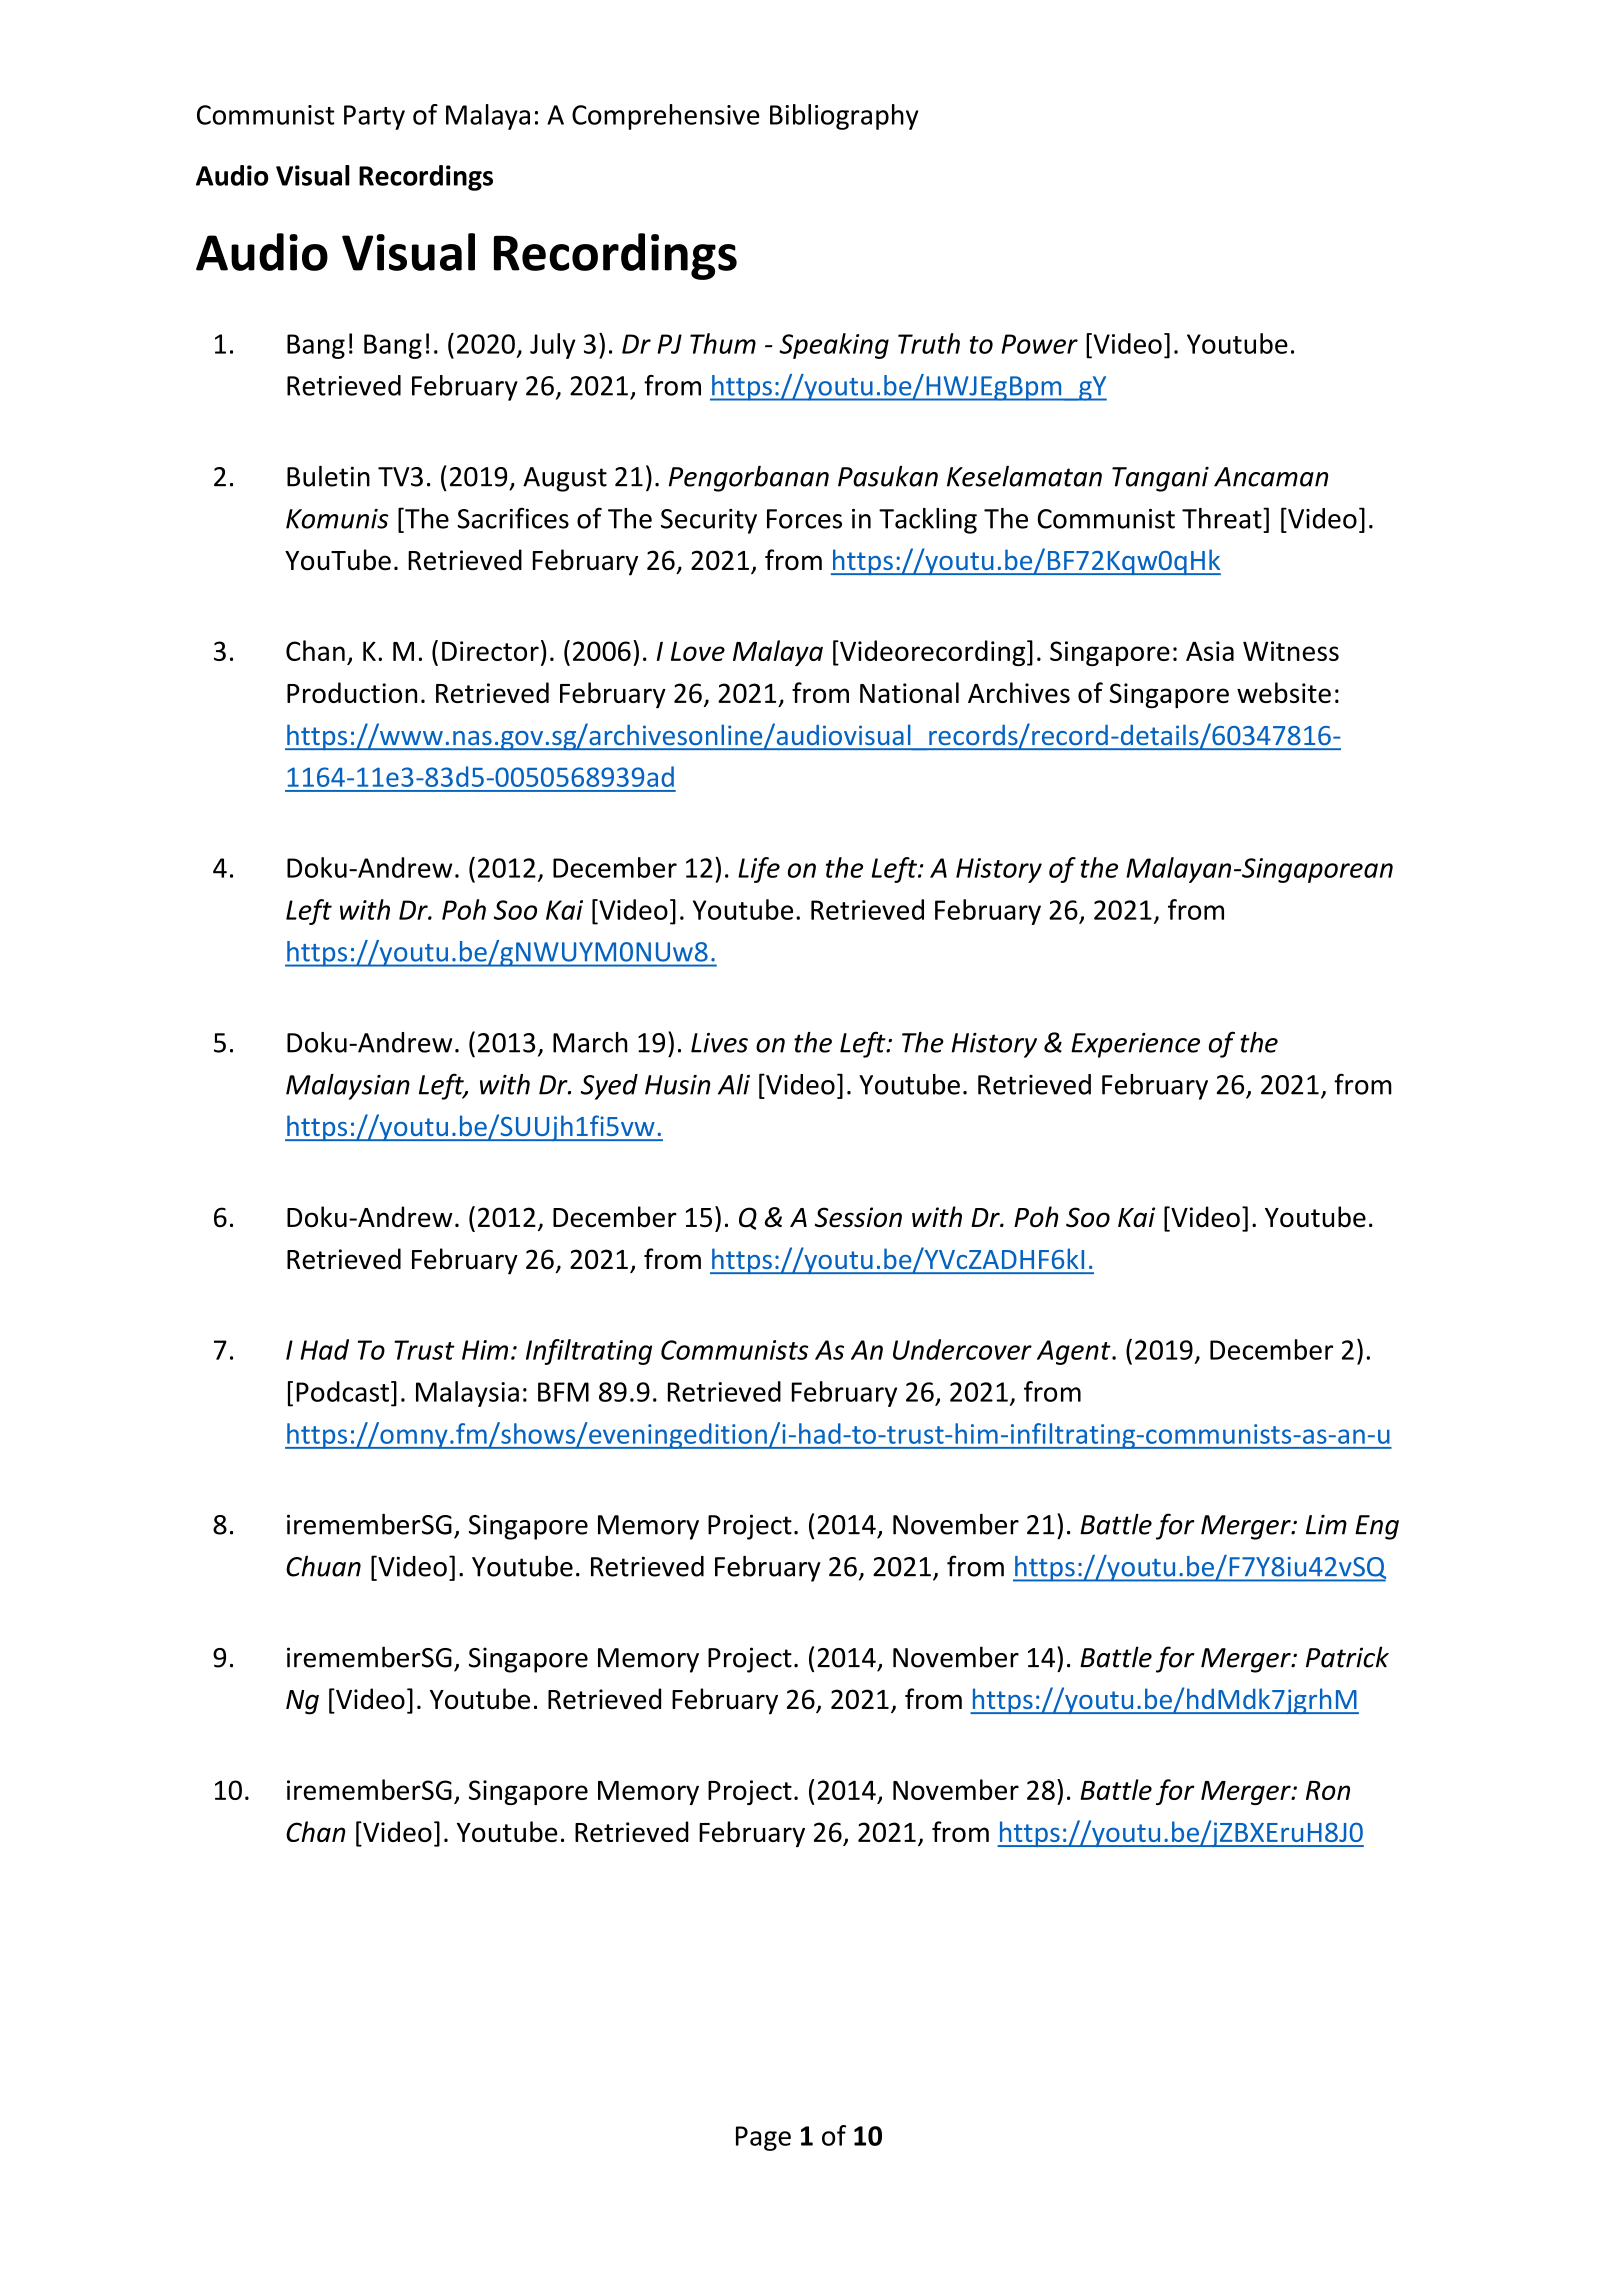 Image resolution: width=1616 pixels, height=2286 pixels. Describe the element at coordinates (374, 117) in the image. I see `Party` at that location.
